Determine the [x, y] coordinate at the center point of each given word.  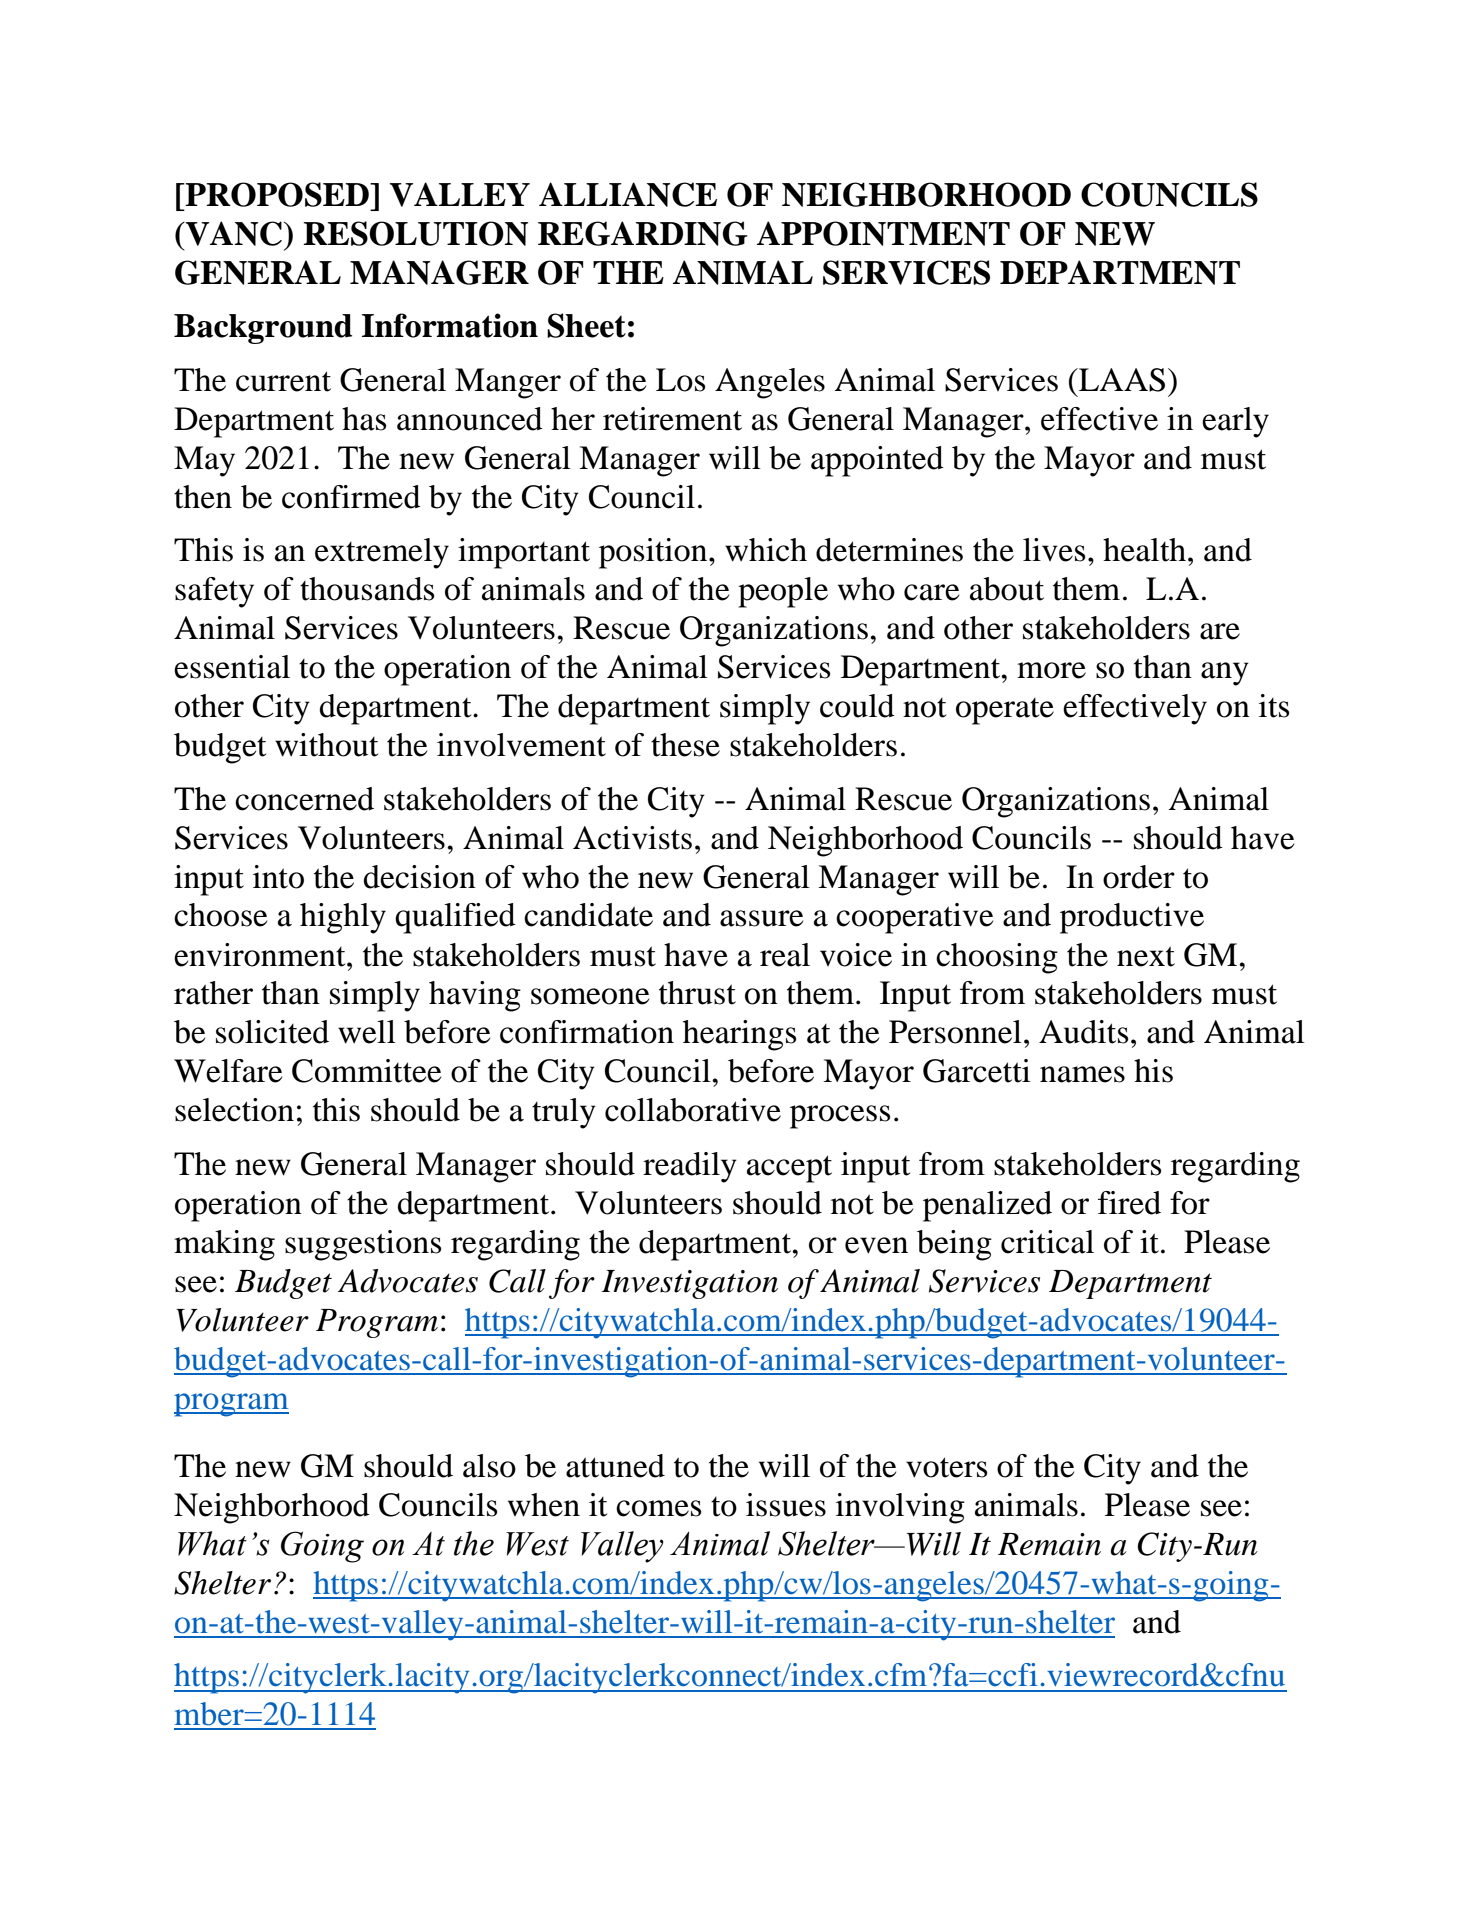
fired [1129, 1203]
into [278, 877]
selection [234, 1110]
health [1144, 550]
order [1139, 877]
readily [690, 1167]
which [766, 550]
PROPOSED [277, 194]
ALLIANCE [628, 194]
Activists [632, 838]
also [489, 1466]
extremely [382, 553]
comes [658, 1508]
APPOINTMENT [883, 233]
